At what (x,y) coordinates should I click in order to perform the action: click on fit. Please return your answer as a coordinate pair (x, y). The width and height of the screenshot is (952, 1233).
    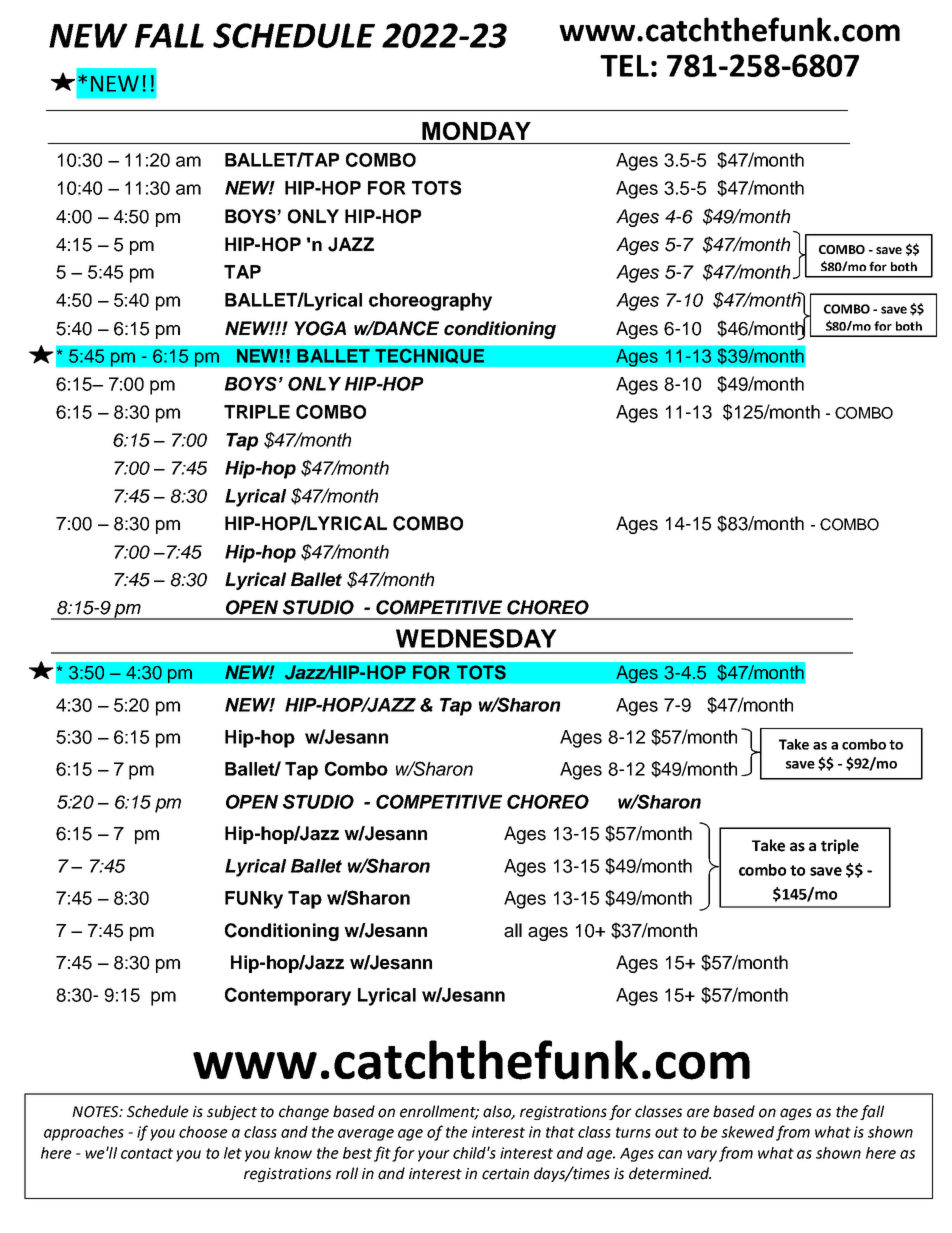
    Looking at the image, I should click on (382, 1154).
